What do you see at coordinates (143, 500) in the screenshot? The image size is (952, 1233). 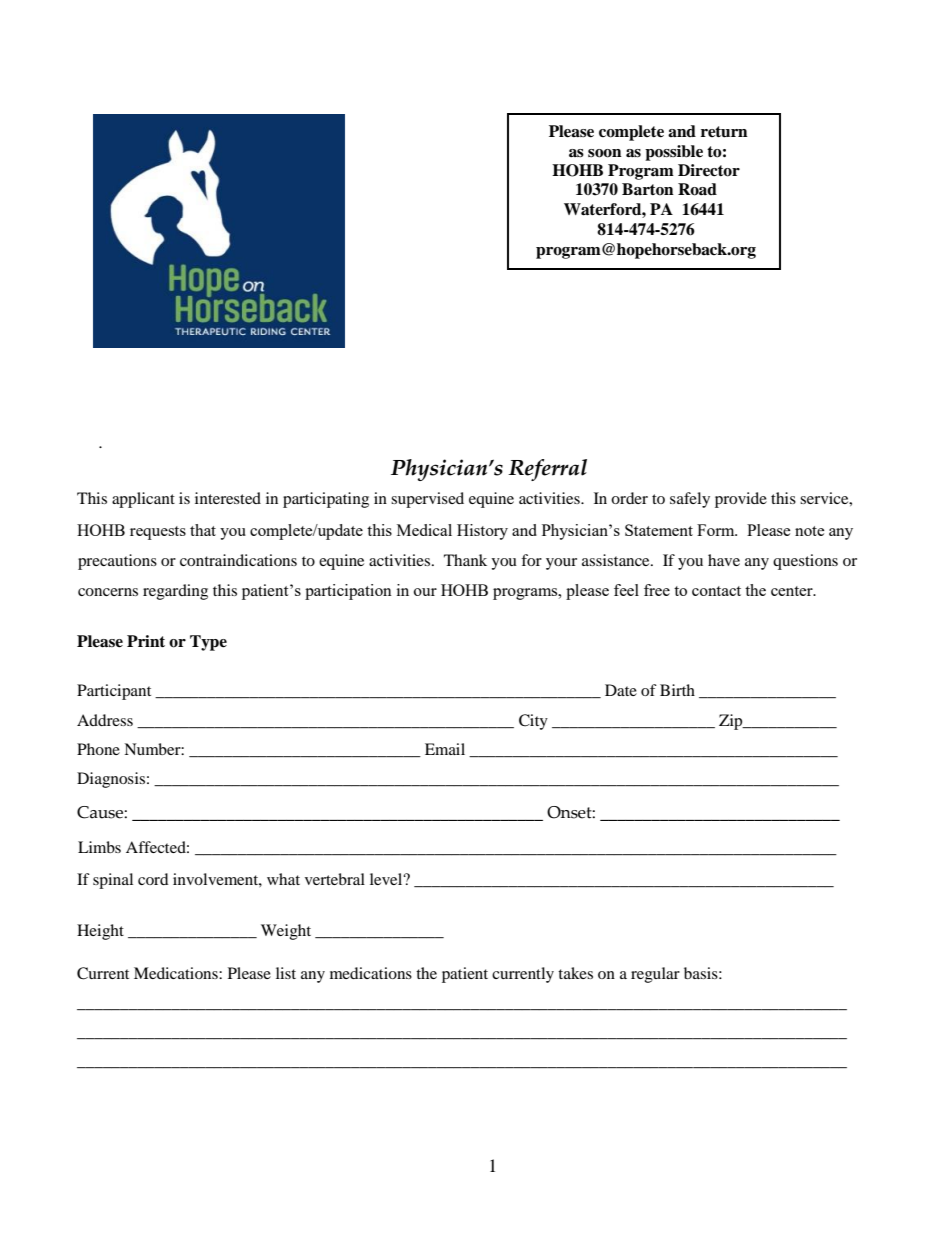 I see `applicant` at bounding box center [143, 500].
